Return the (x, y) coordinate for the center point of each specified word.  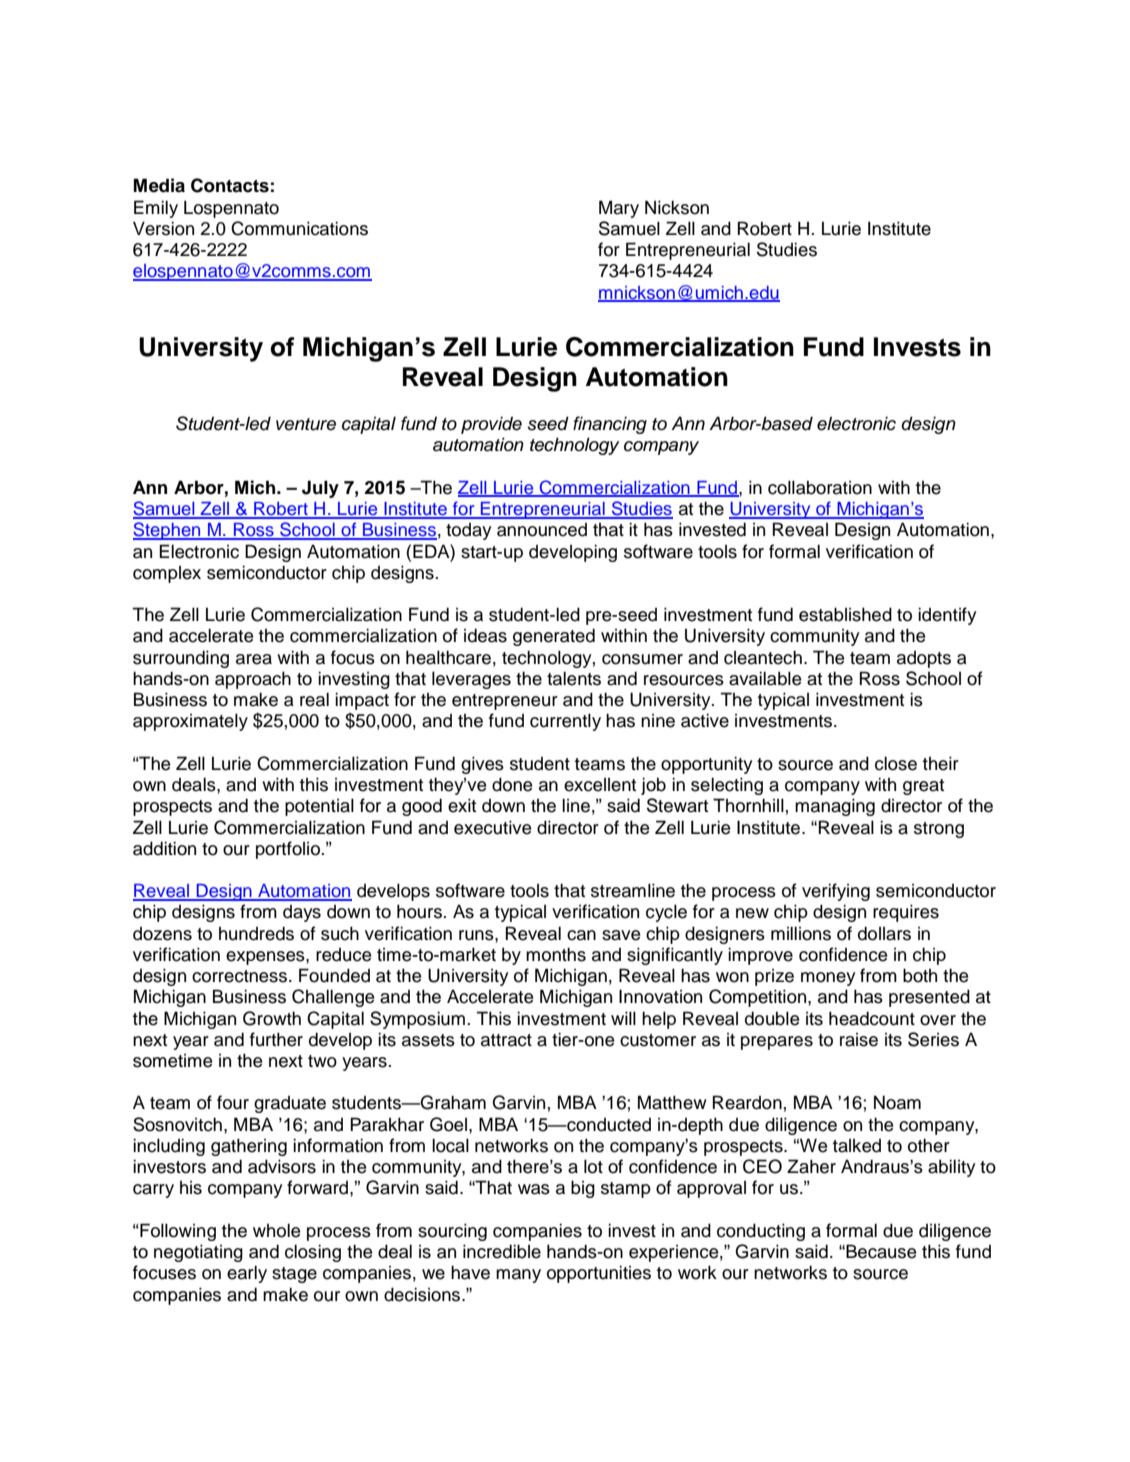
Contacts (230, 185)
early (247, 1274)
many (518, 1276)
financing (610, 425)
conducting (761, 1232)
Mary (619, 209)
